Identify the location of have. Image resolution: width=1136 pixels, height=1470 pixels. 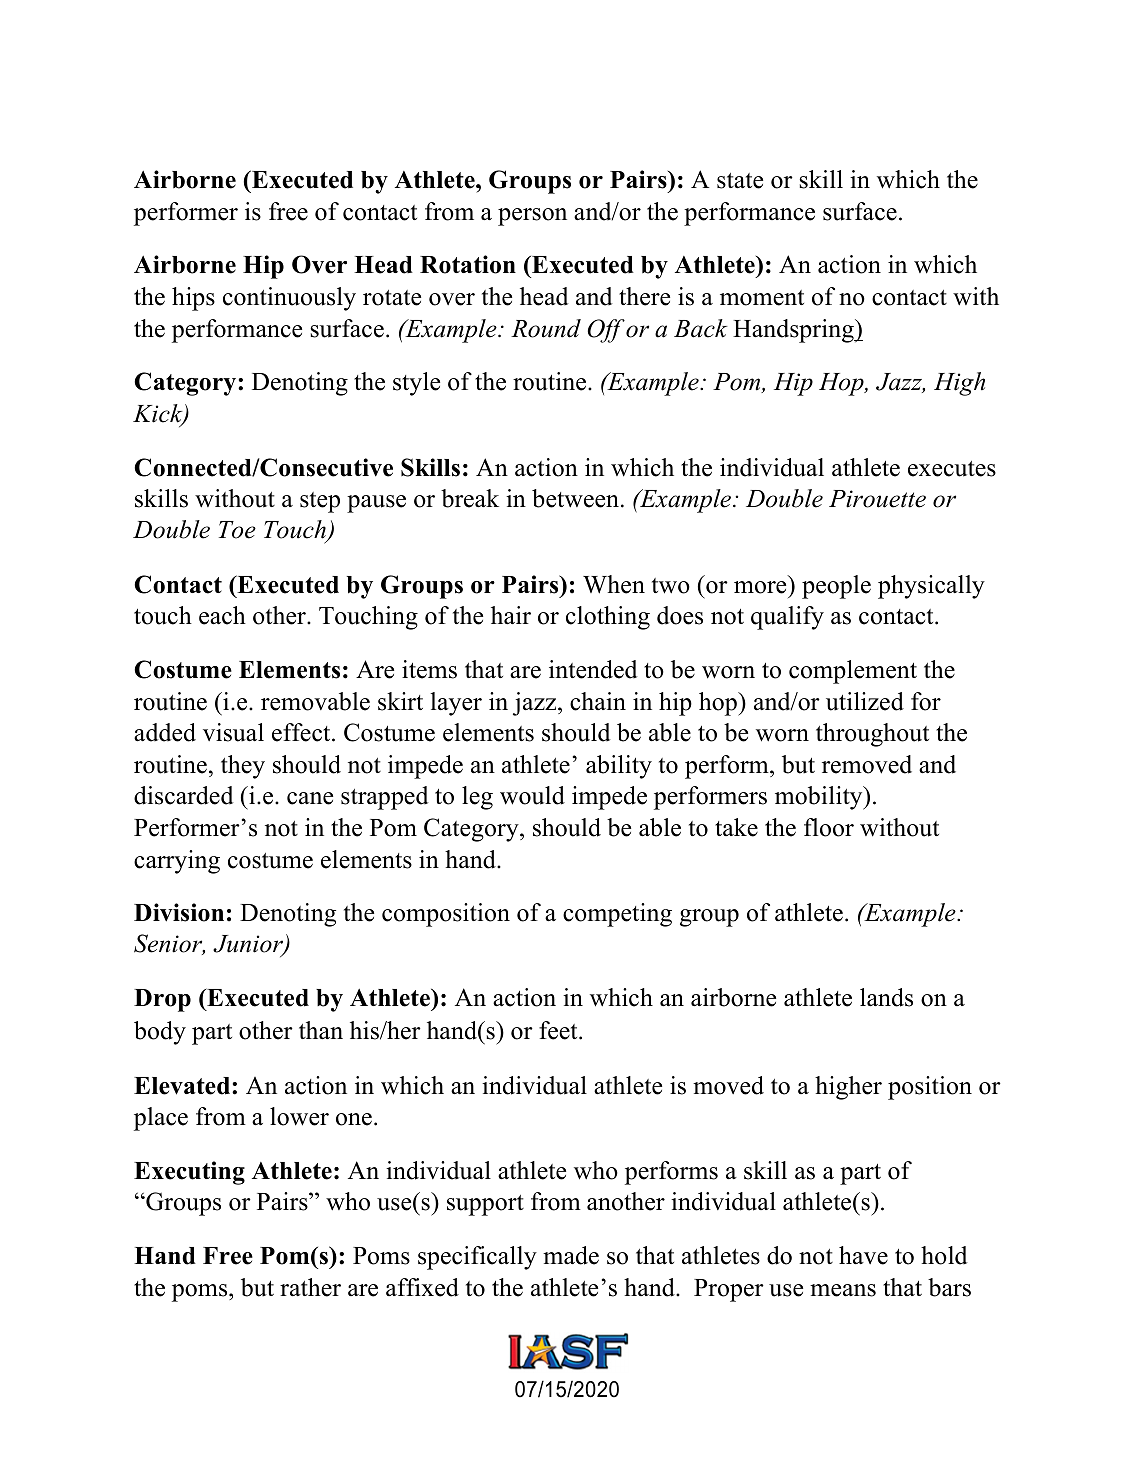
(863, 1255).
